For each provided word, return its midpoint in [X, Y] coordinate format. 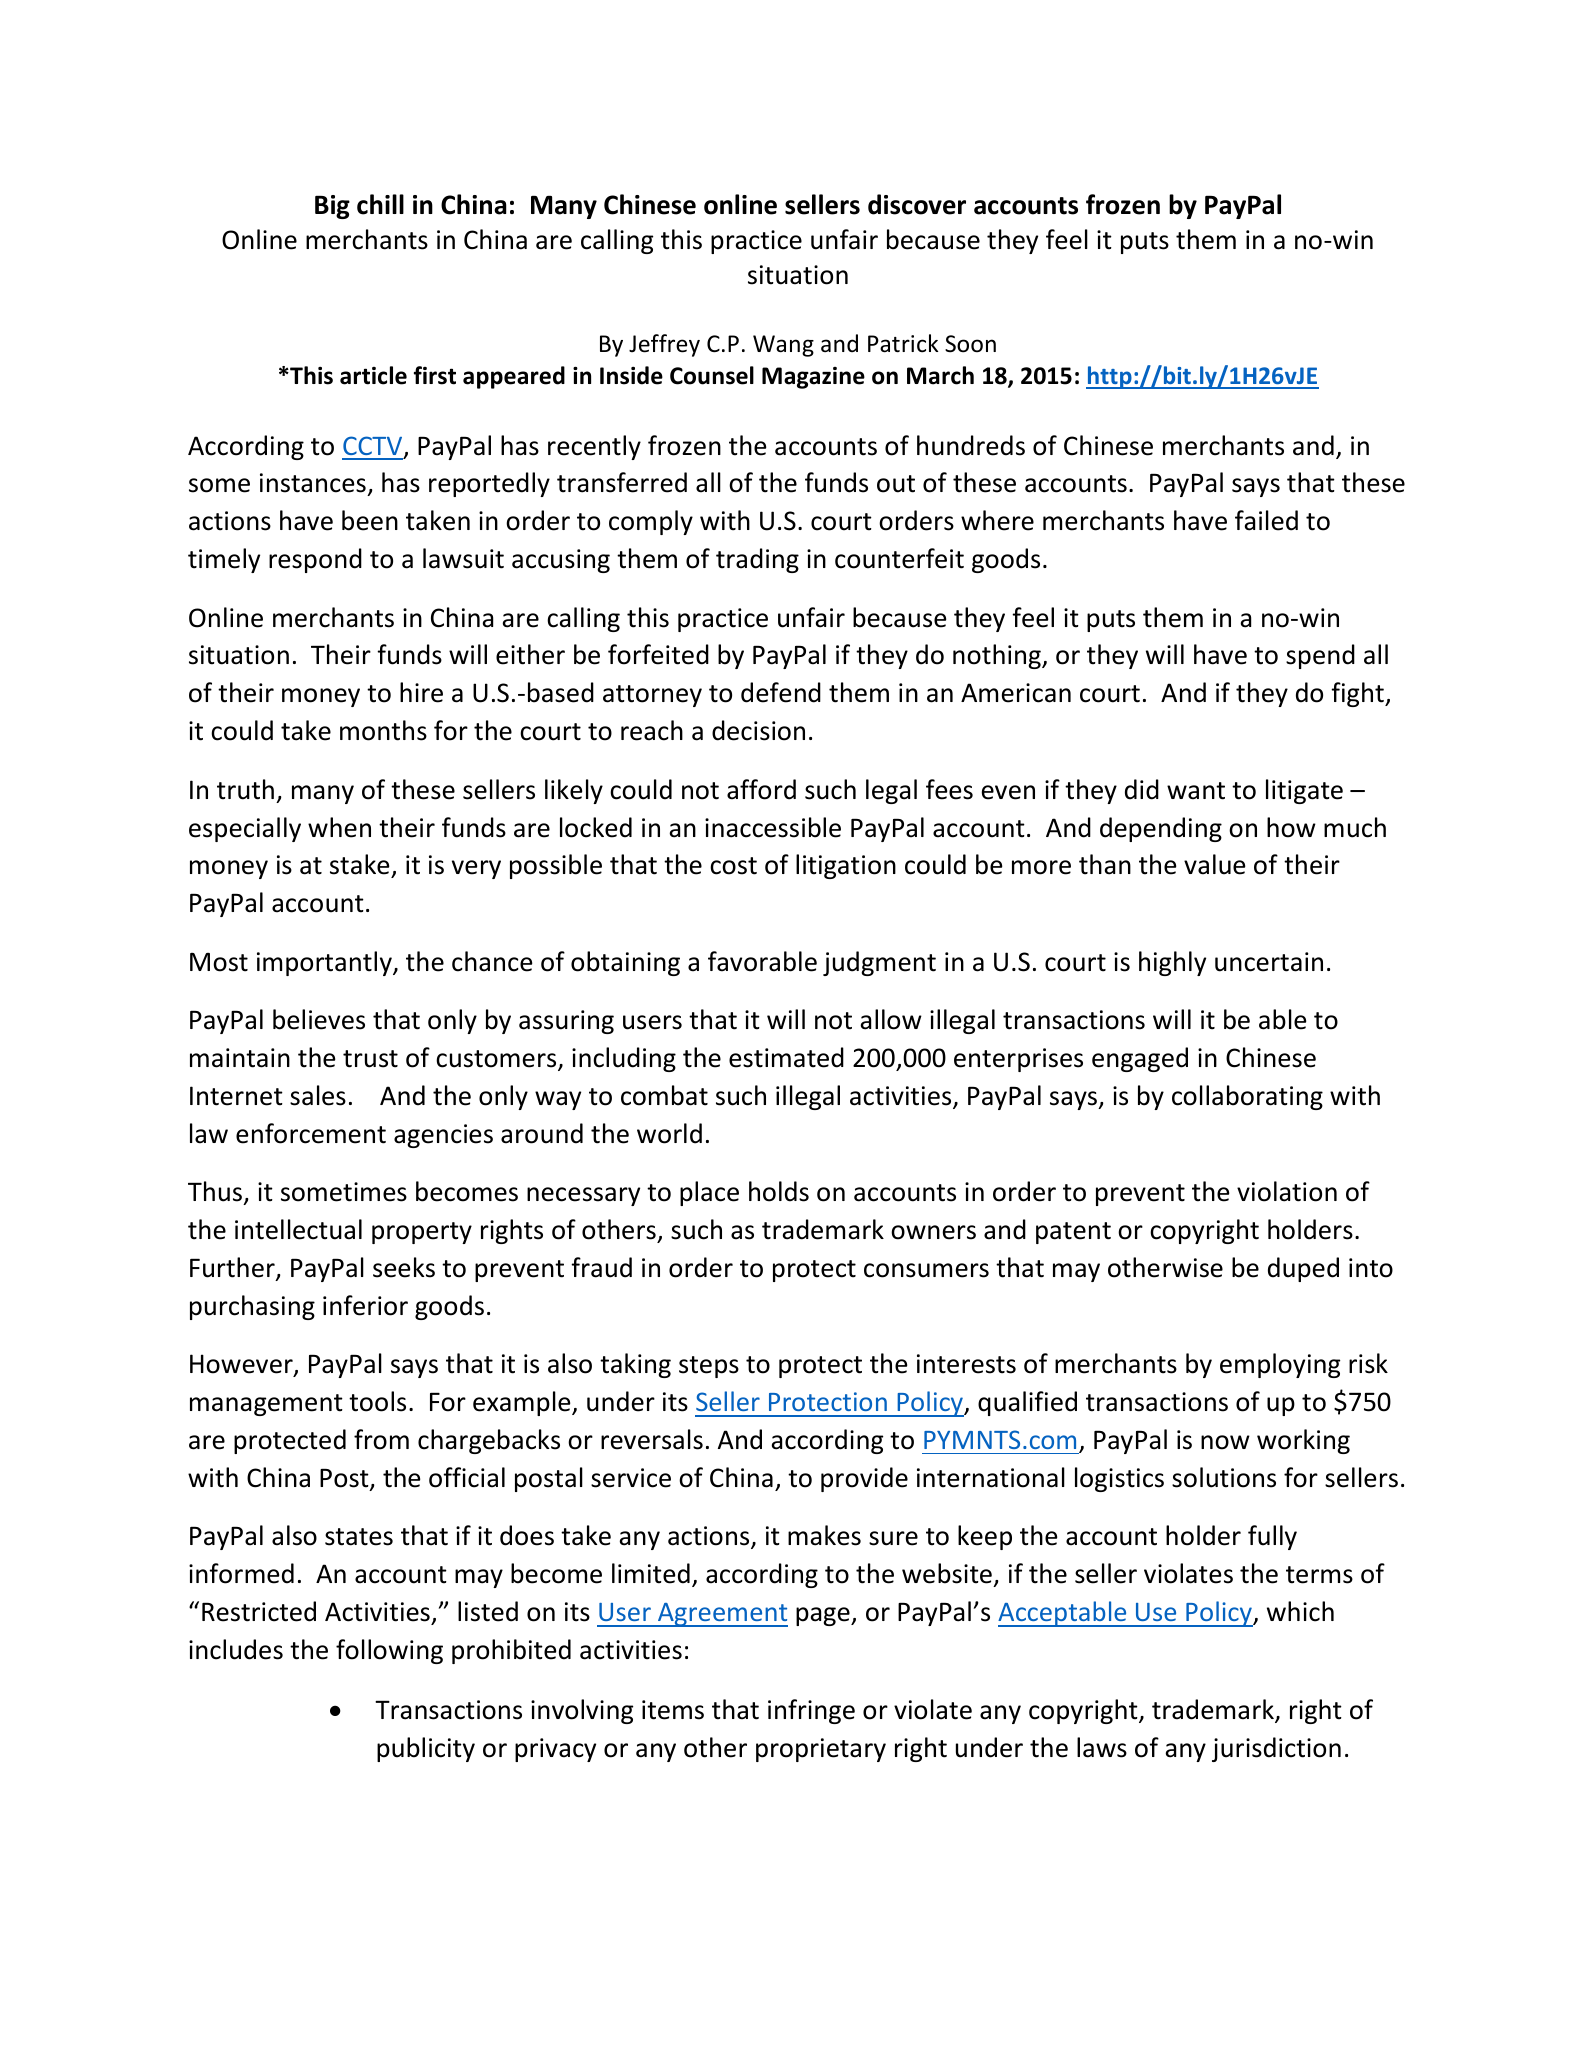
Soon [970, 344]
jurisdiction [1276, 1749]
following [389, 1651]
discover [917, 204]
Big [332, 207]
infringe [811, 1711]
